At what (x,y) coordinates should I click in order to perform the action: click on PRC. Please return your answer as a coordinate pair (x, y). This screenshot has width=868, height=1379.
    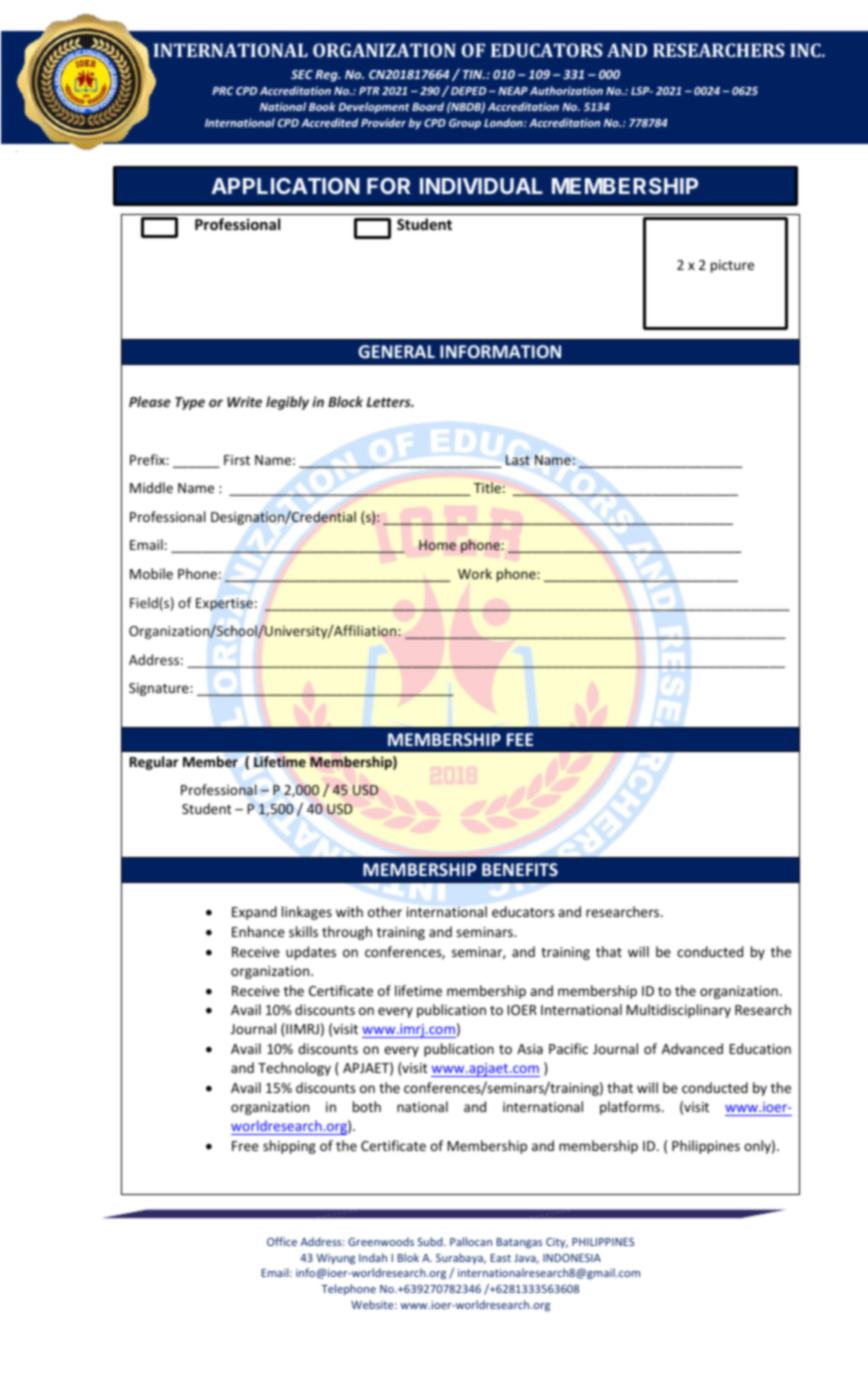
    Looking at the image, I should click on (222, 91).
